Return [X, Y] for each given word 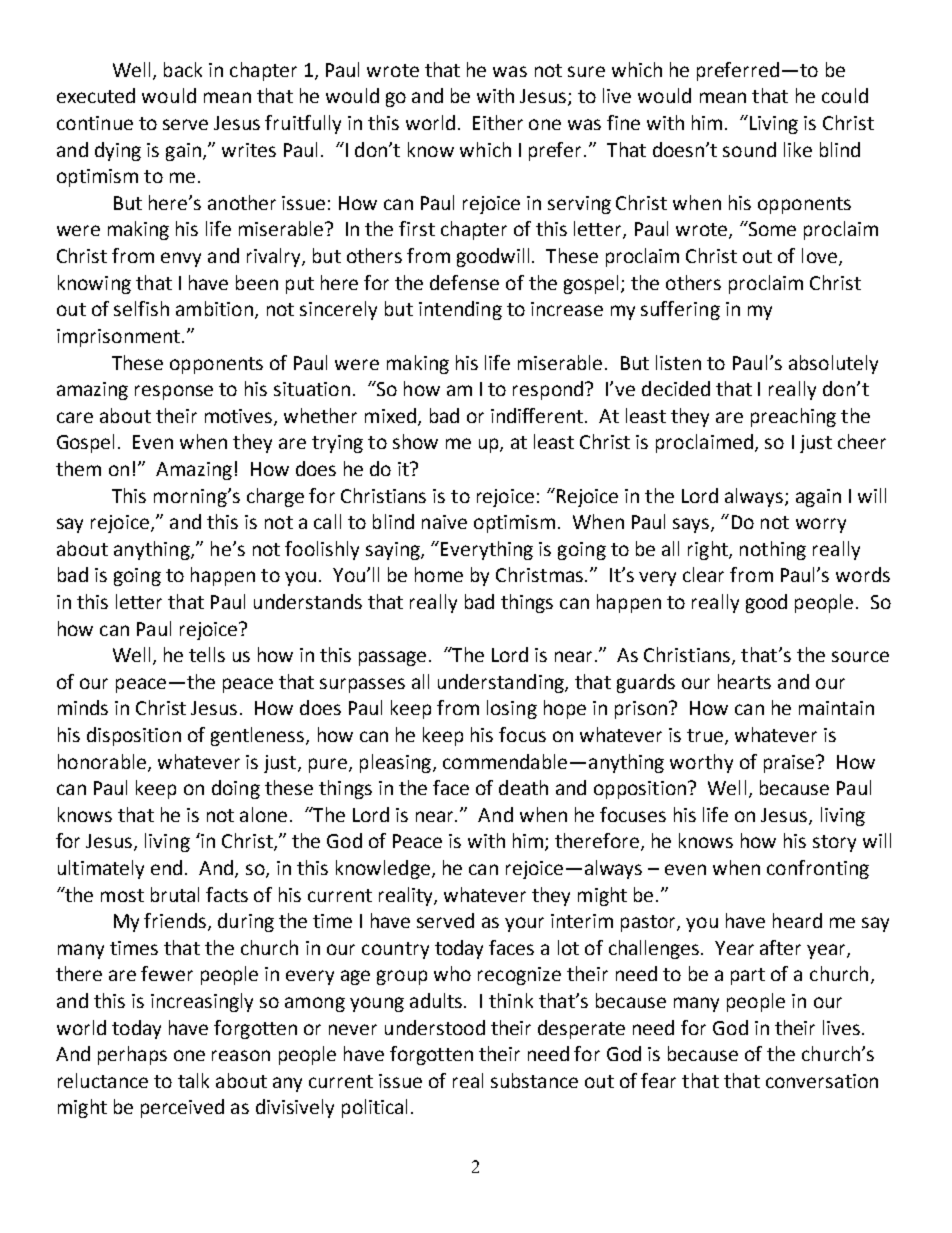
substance [534, 1080]
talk [193, 1080]
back [183, 69]
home [439, 574]
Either [498, 122]
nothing [773, 550]
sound [749, 149]
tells [207, 654]
